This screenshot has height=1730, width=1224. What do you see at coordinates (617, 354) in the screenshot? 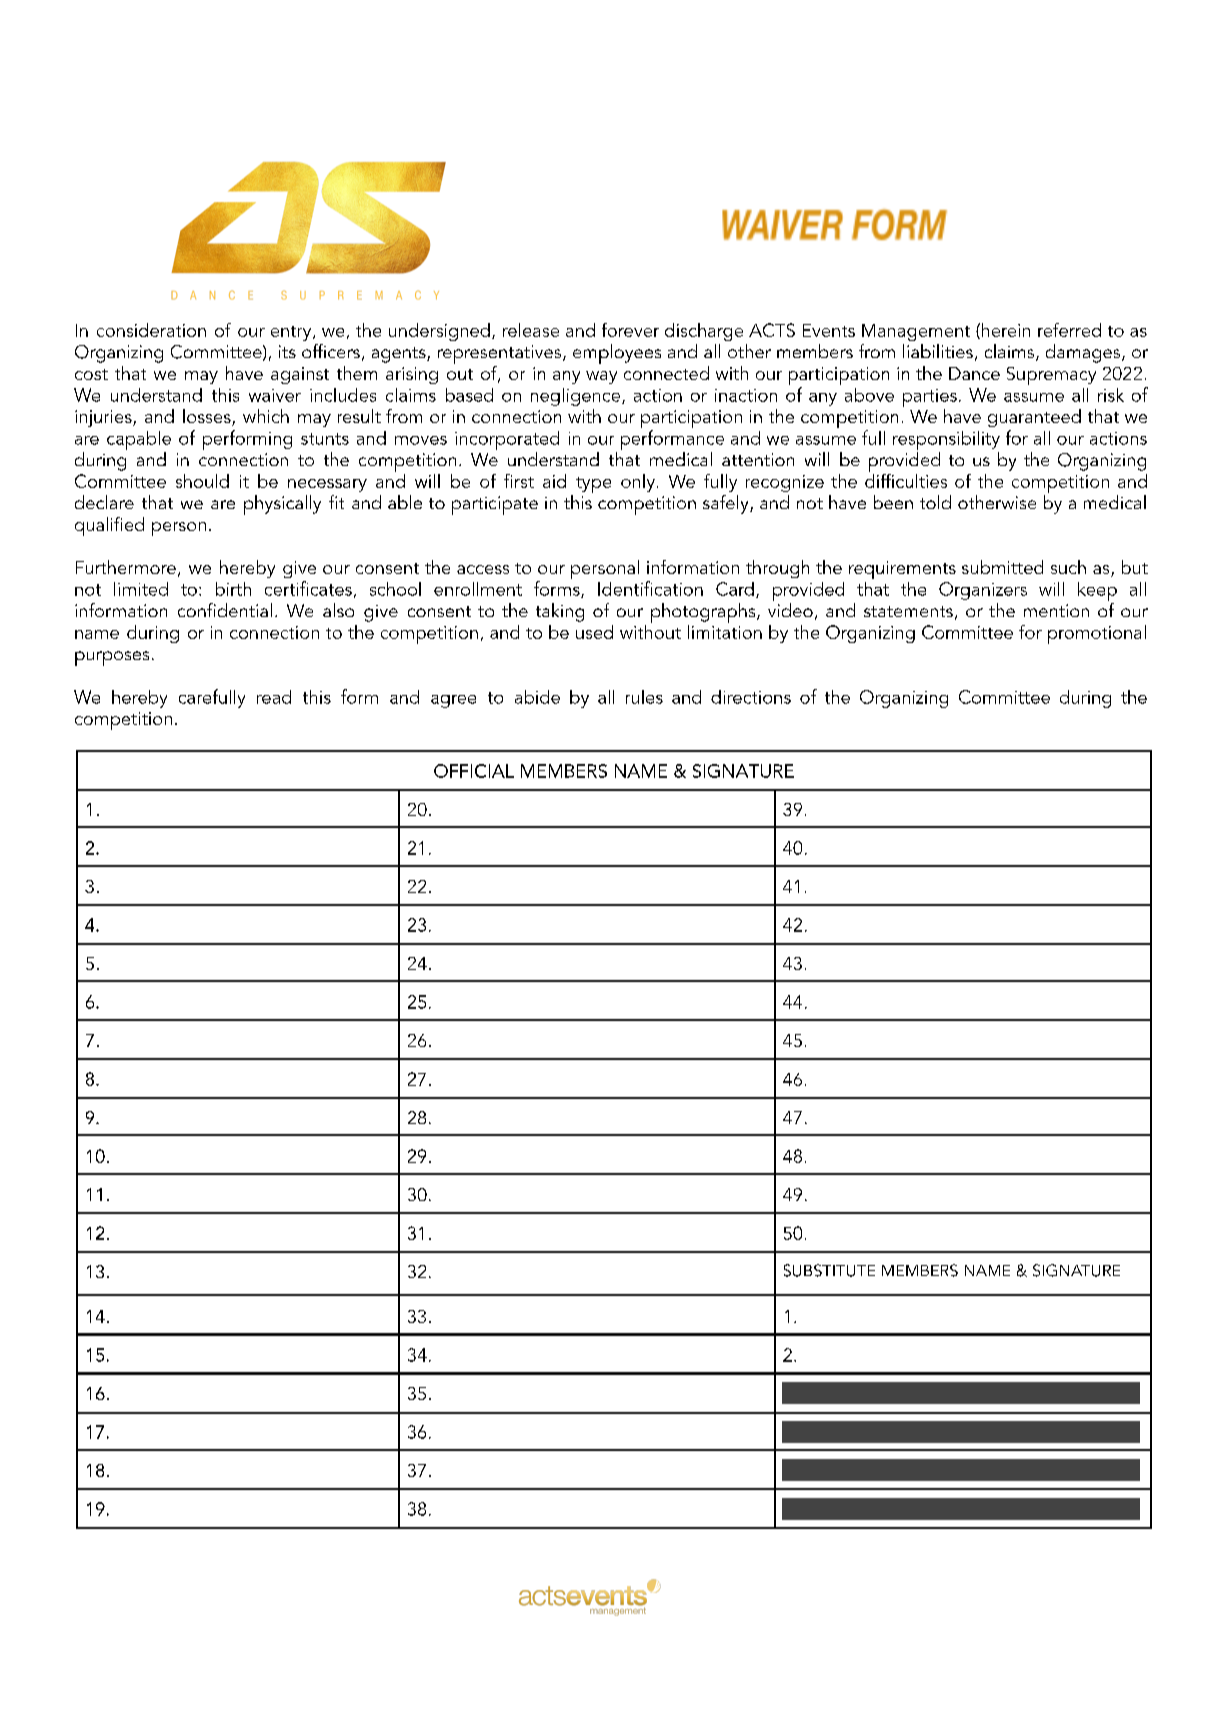
I see `employees` at bounding box center [617, 354].
